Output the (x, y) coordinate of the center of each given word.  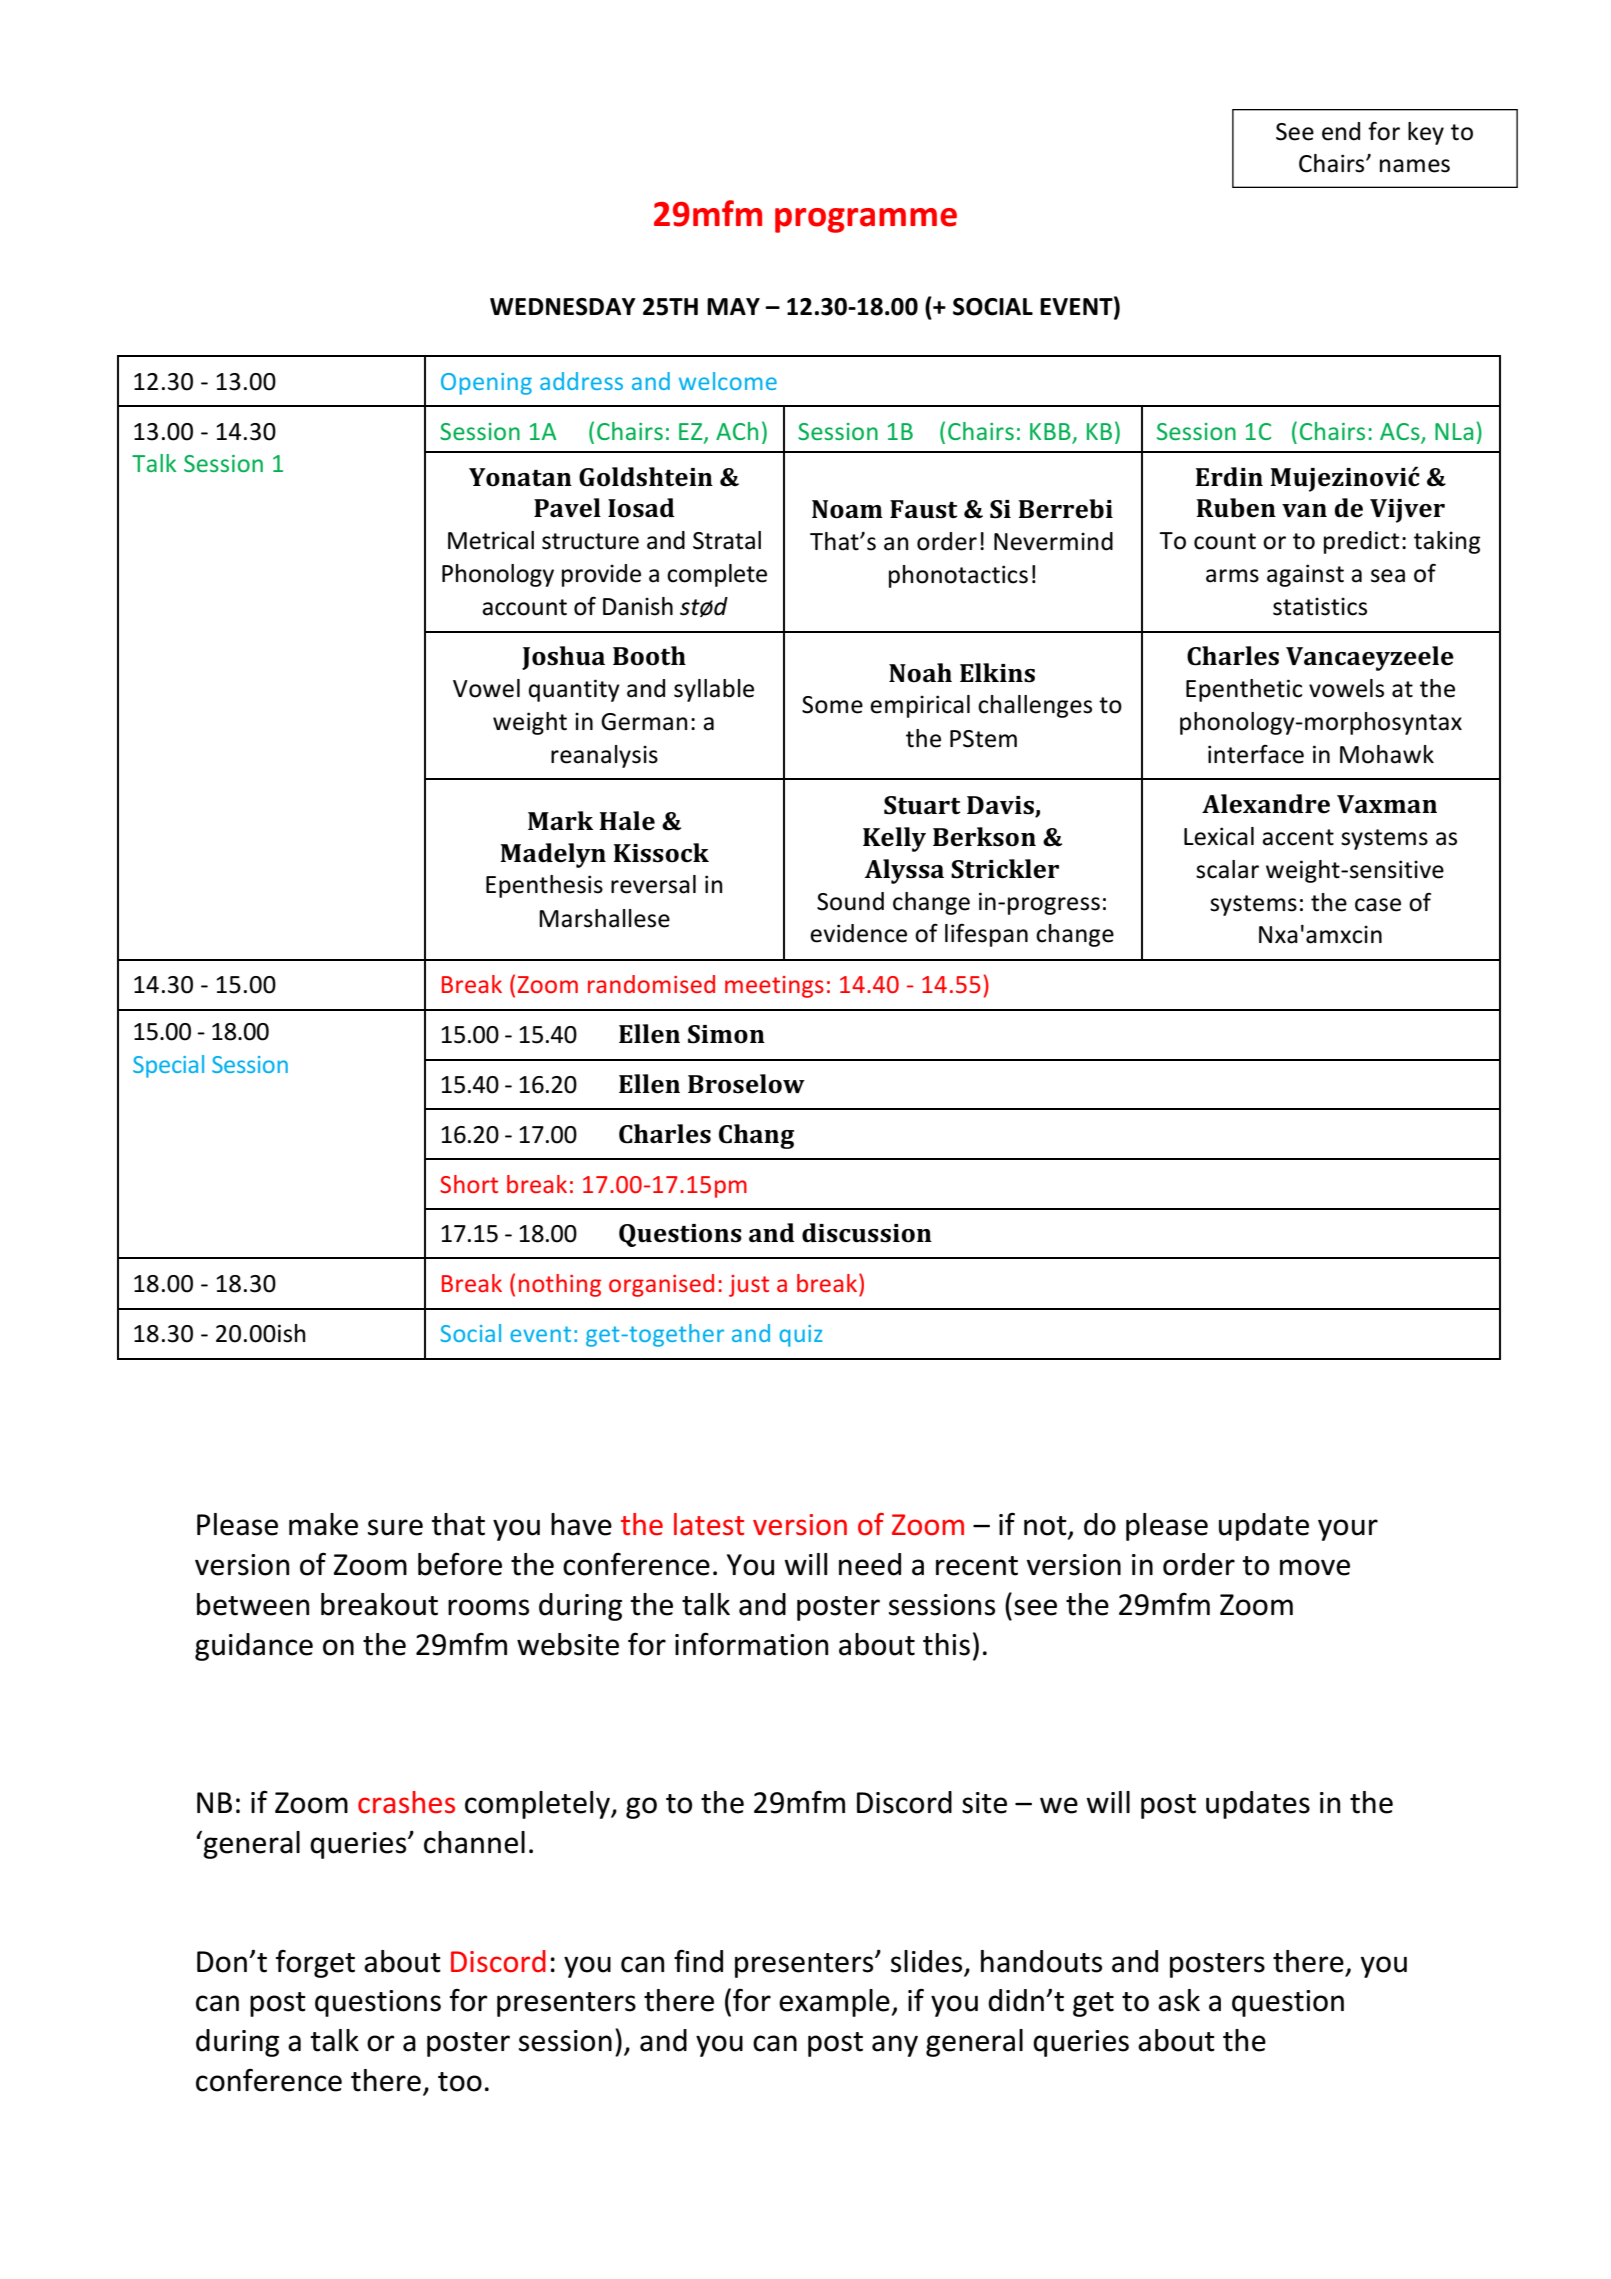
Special (168, 1066)
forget (315, 1964)
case (1378, 905)
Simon (726, 1034)
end (1341, 131)
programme (866, 220)
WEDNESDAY (563, 307)
